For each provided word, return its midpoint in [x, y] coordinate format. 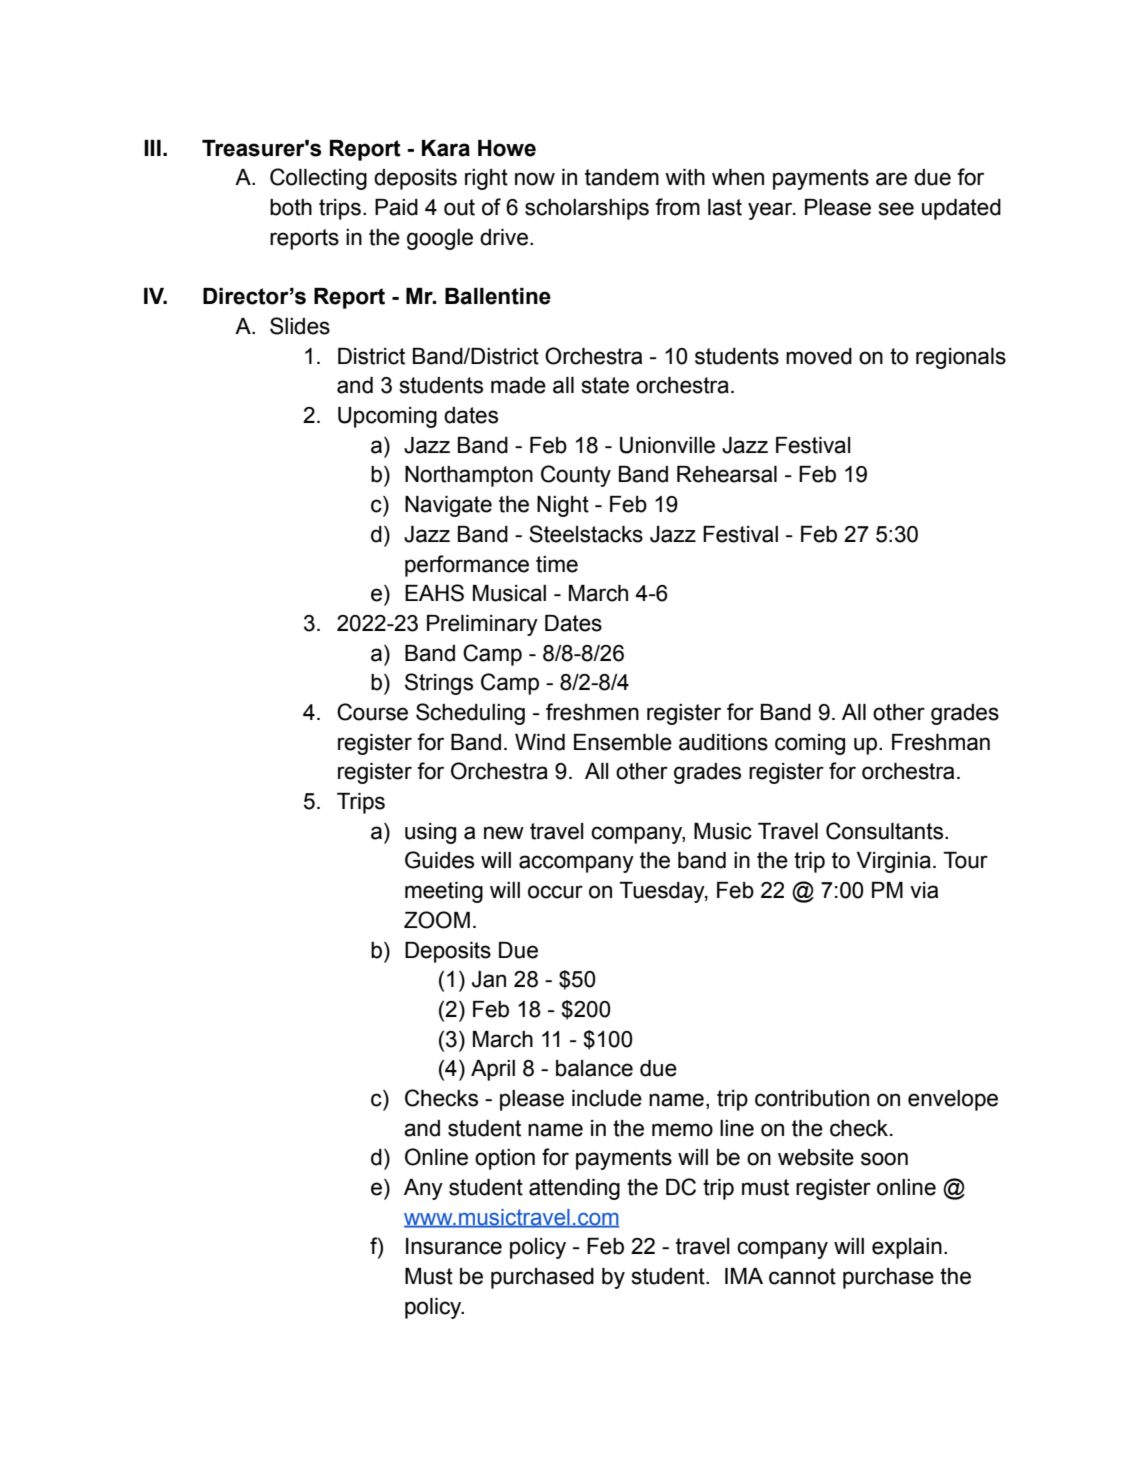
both [291, 207]
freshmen [592, 712]
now [535, 179]
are [891, 179]
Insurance [454, 1246]
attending [574, 1189]
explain [907, 1248]
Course [372, 712]
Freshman [941, 742]
